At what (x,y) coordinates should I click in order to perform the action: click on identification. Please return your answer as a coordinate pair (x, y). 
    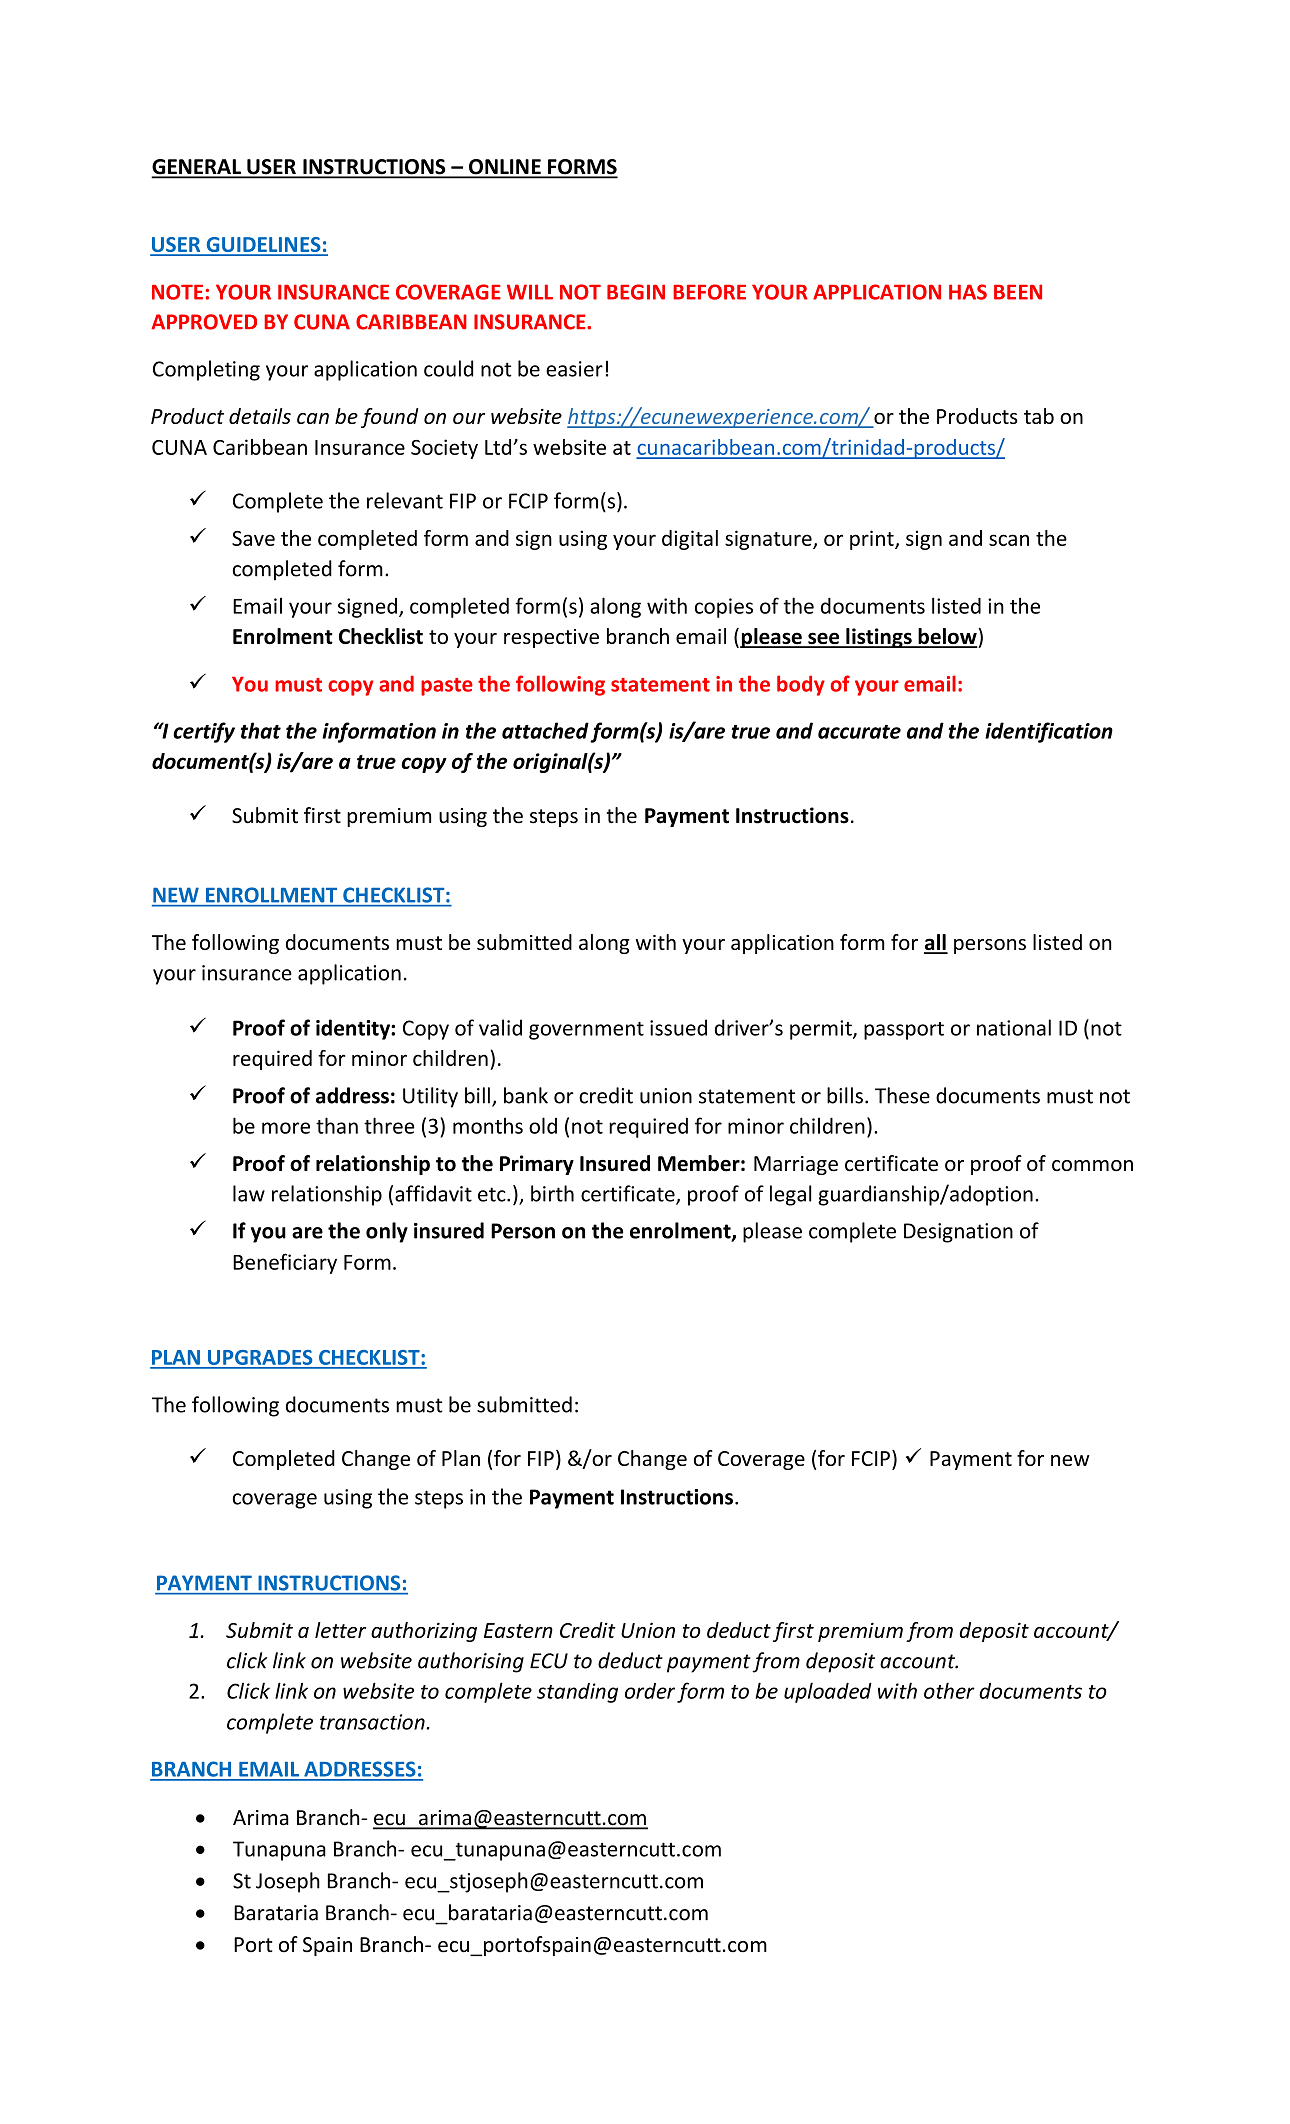
    Looking at the image, I should click on (1049, 732).
